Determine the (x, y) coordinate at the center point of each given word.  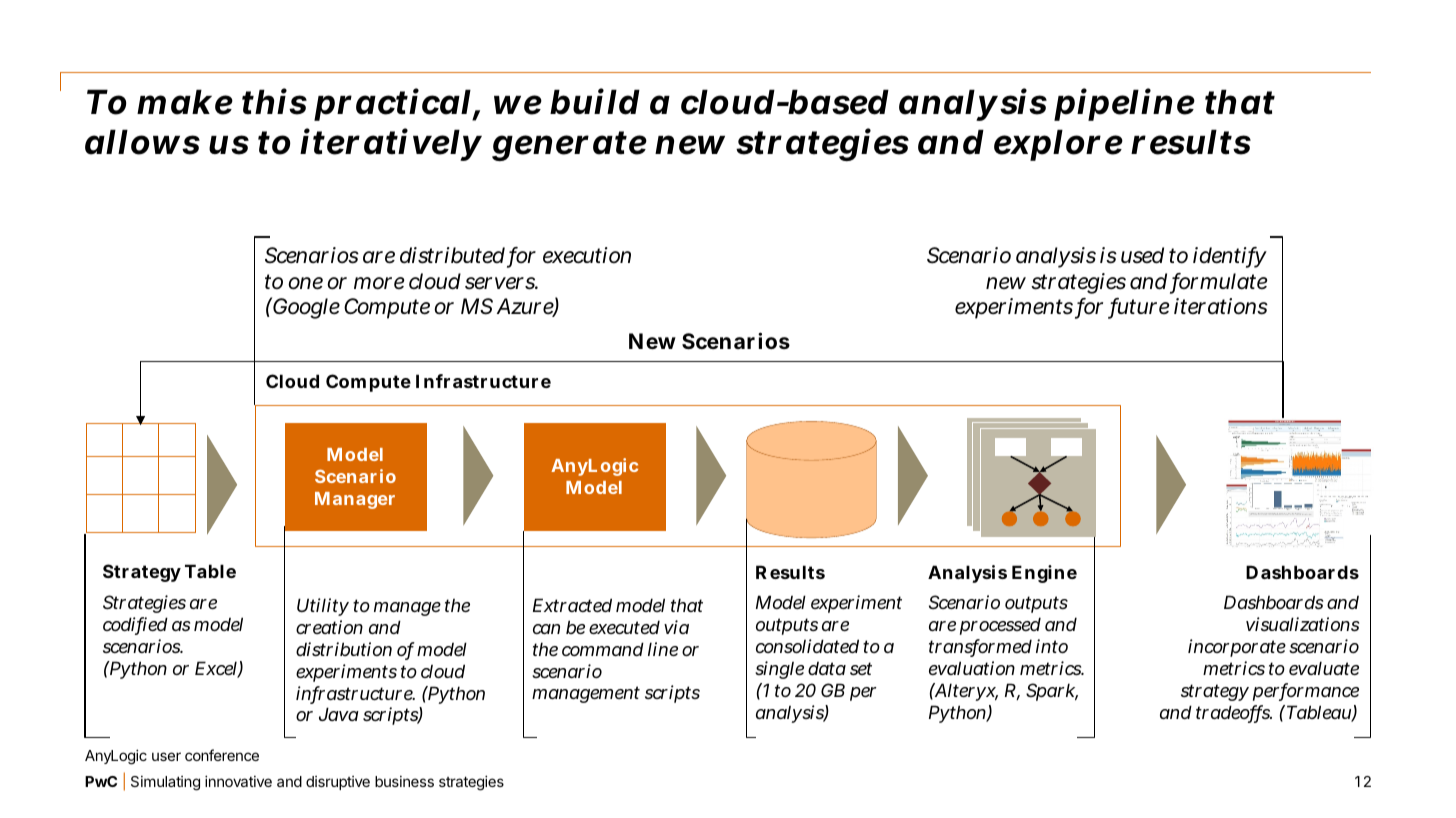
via (676, 627)
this (274, 101)
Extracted (572, 605)
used (1142, 255)
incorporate (1237, 648)
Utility (323, 607)
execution (587, 255)
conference (222, 755)
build (595, 101)
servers (501, 283)
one (305, 283)
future (1139, 308)
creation (329, 627)
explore (1058, 145)
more (379, 283)
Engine (1044, 574)
